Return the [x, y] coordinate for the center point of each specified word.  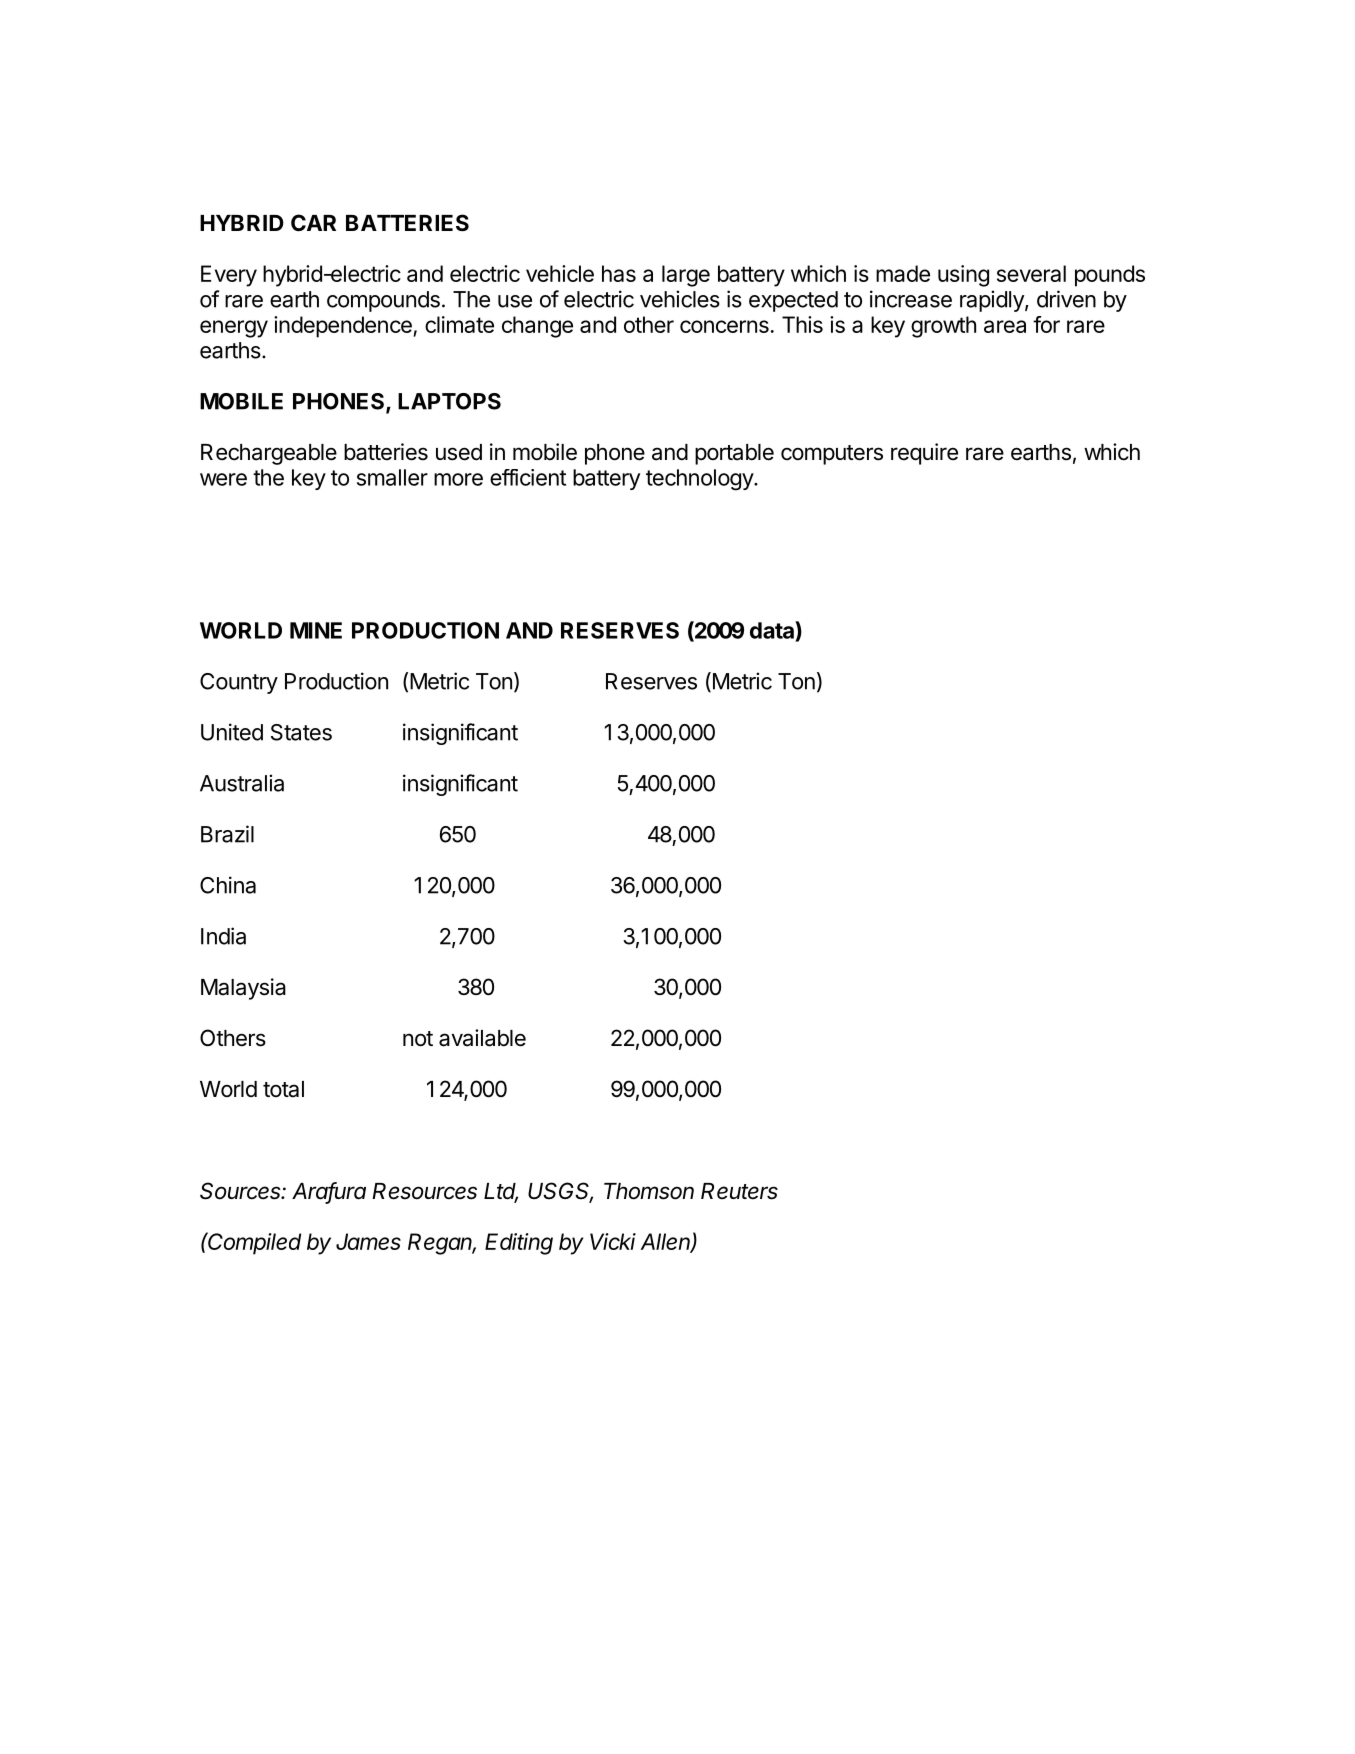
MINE [316, 630]
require [924, 454]
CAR [313, 222]
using [963, 276]
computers [832, 455]
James [368, 1241]
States [301, 732]
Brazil [227, 834]
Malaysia [243, 989]
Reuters [739, 1191]
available [482, 1038]
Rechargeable [269, 454]
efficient [528, 477]
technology [700, 480]
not [418, 1039]
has [619, 273]
